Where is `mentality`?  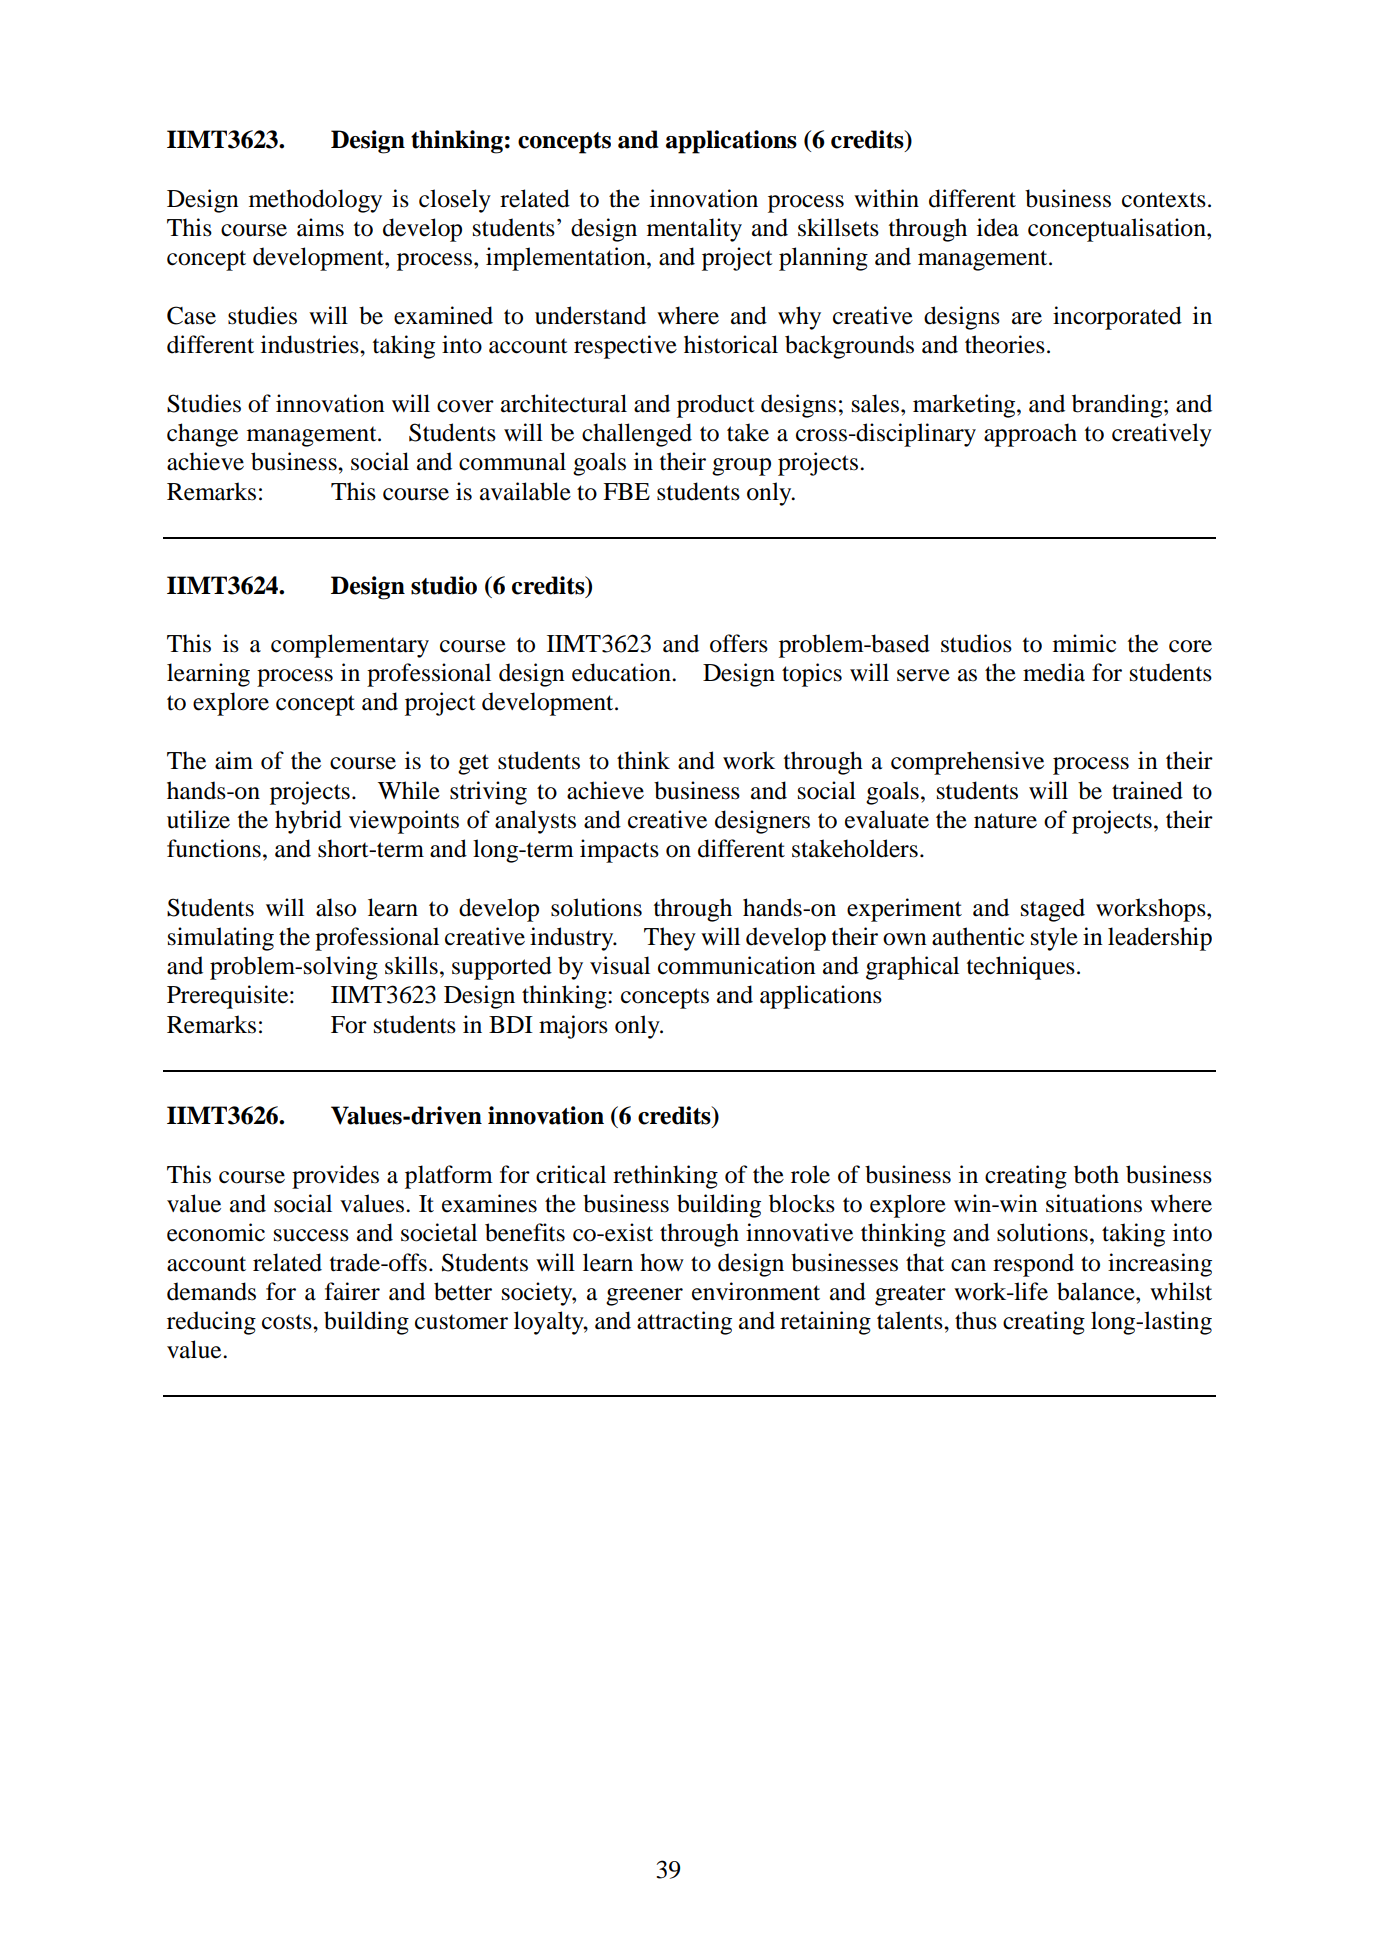 mentality is located at coordinates (694, 230).
